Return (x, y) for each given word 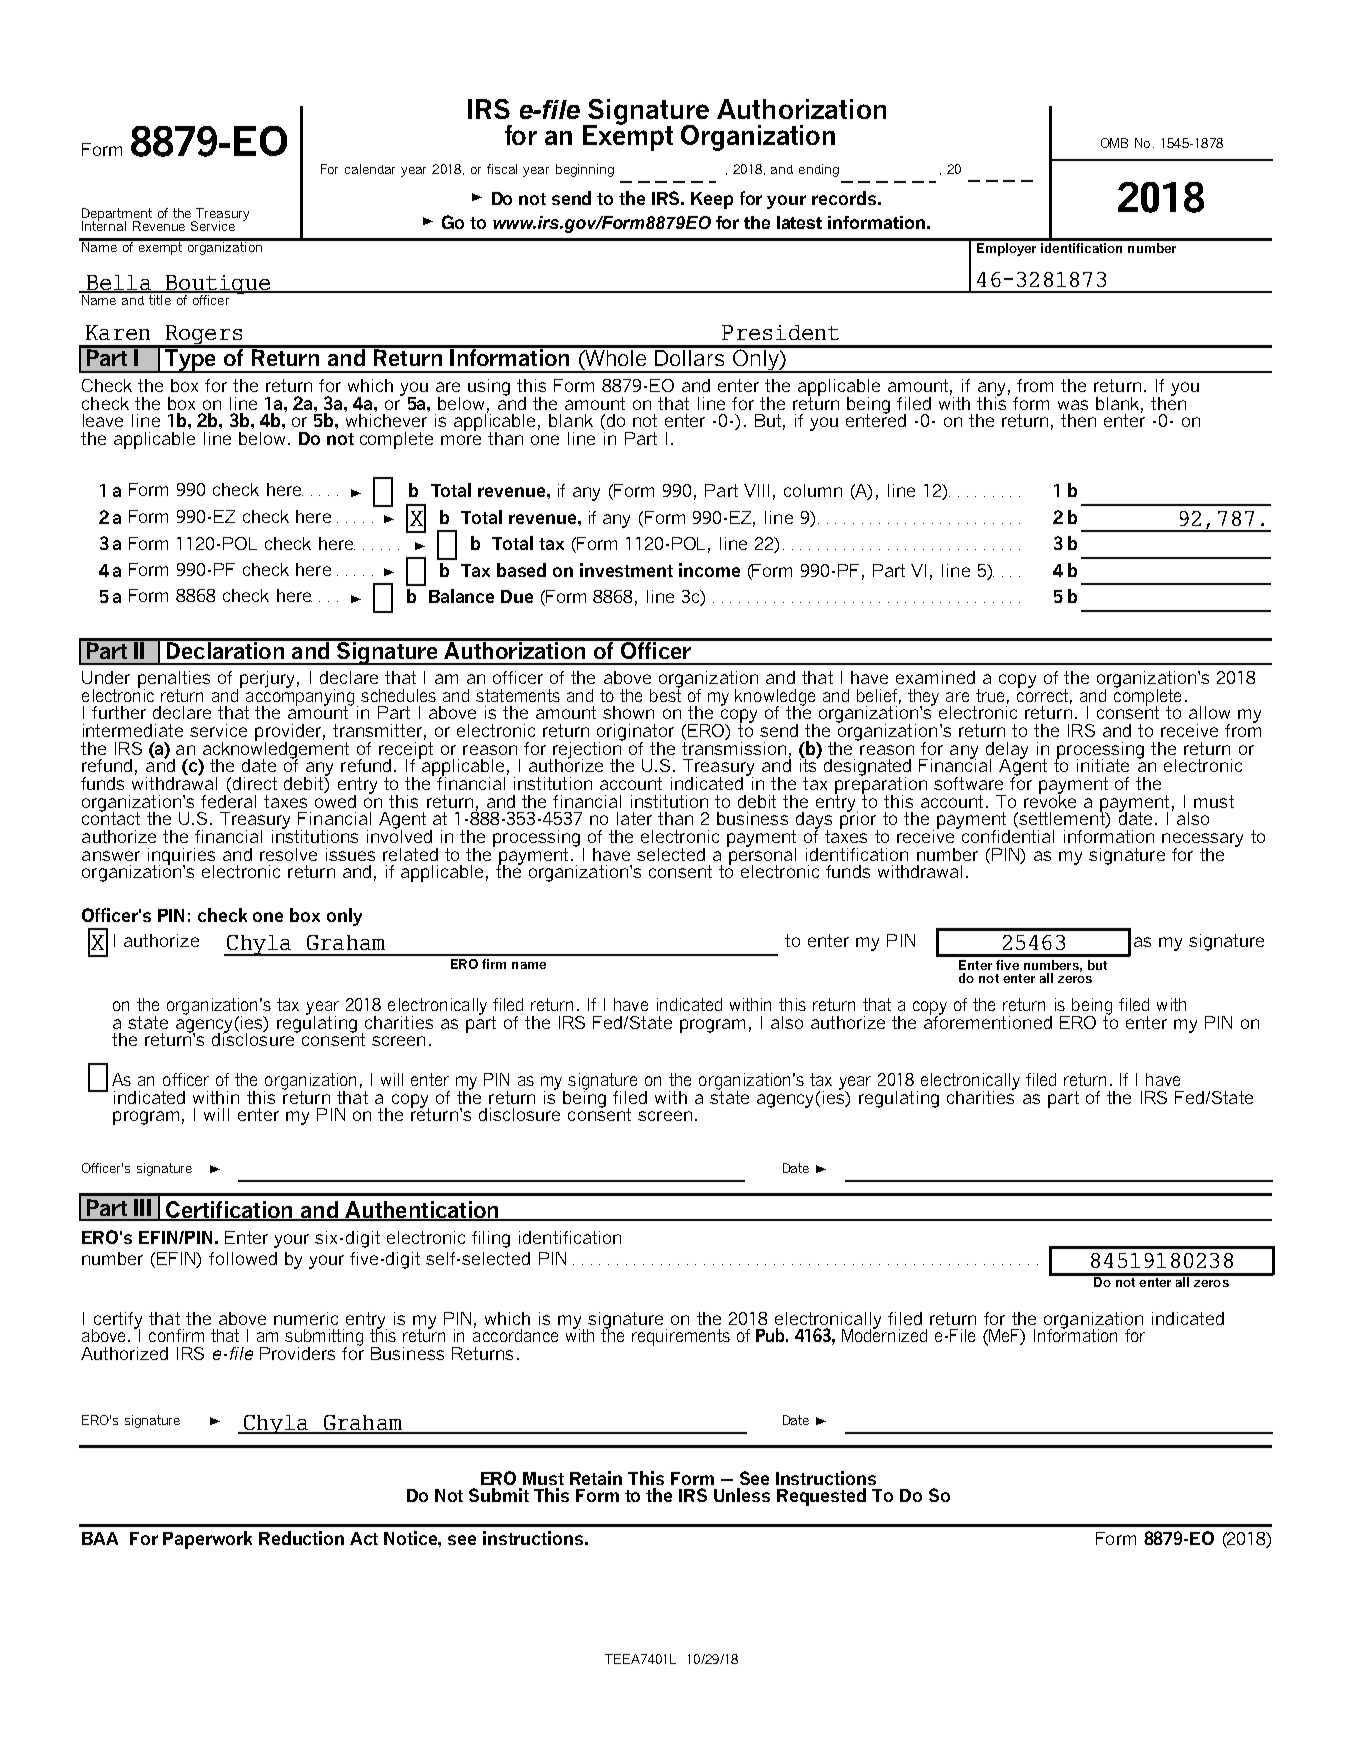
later (634, 818)
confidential (1008, 835)
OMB (1114, 143)
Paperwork (207, 1540)
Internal (104, 225)
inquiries (181, 857)
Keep (712, 200)
